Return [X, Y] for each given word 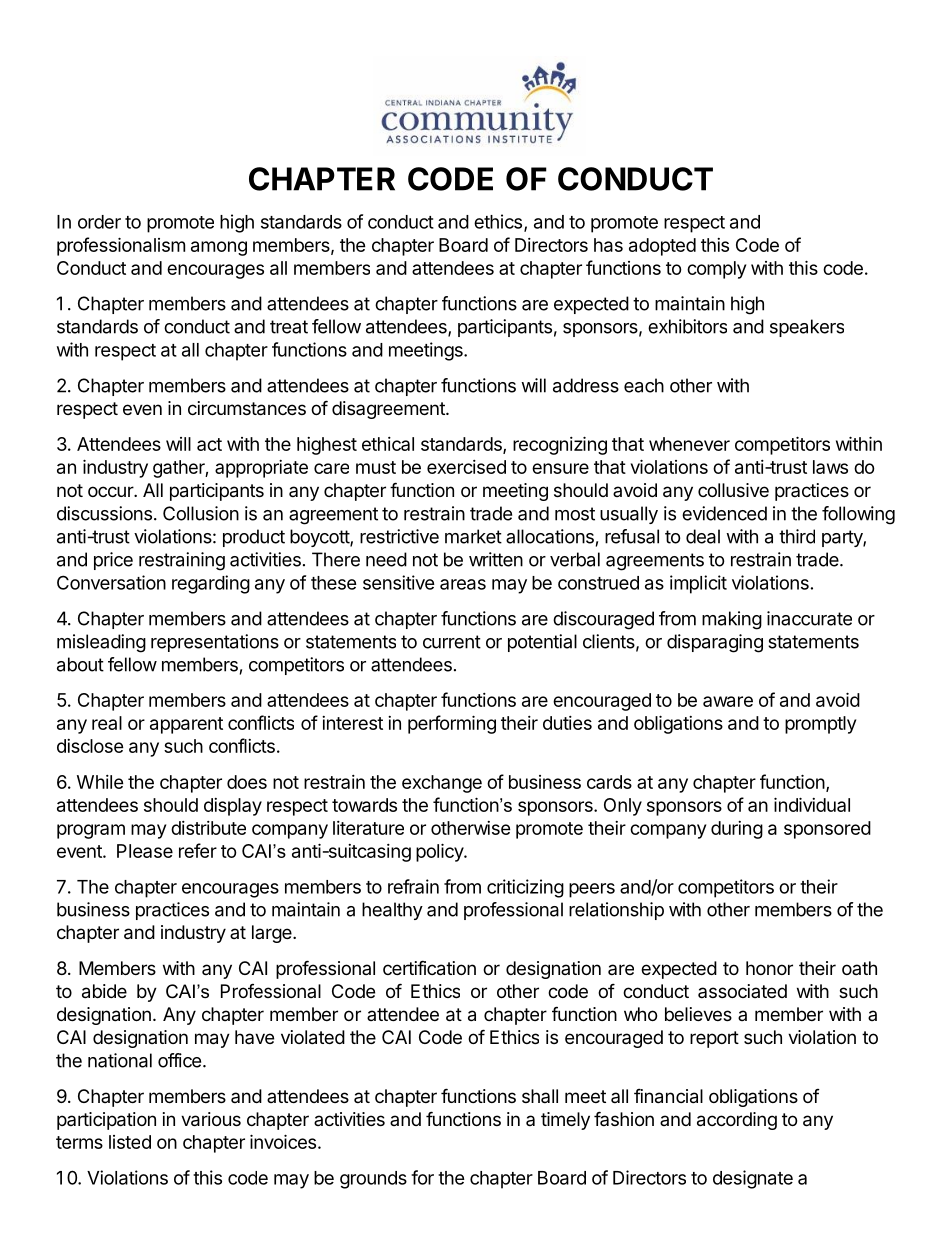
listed [130, 1142]
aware [728, 701]
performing [452, 724]
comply [716, 270]
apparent [186, 725]
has [608, 245]
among [219, 248]
